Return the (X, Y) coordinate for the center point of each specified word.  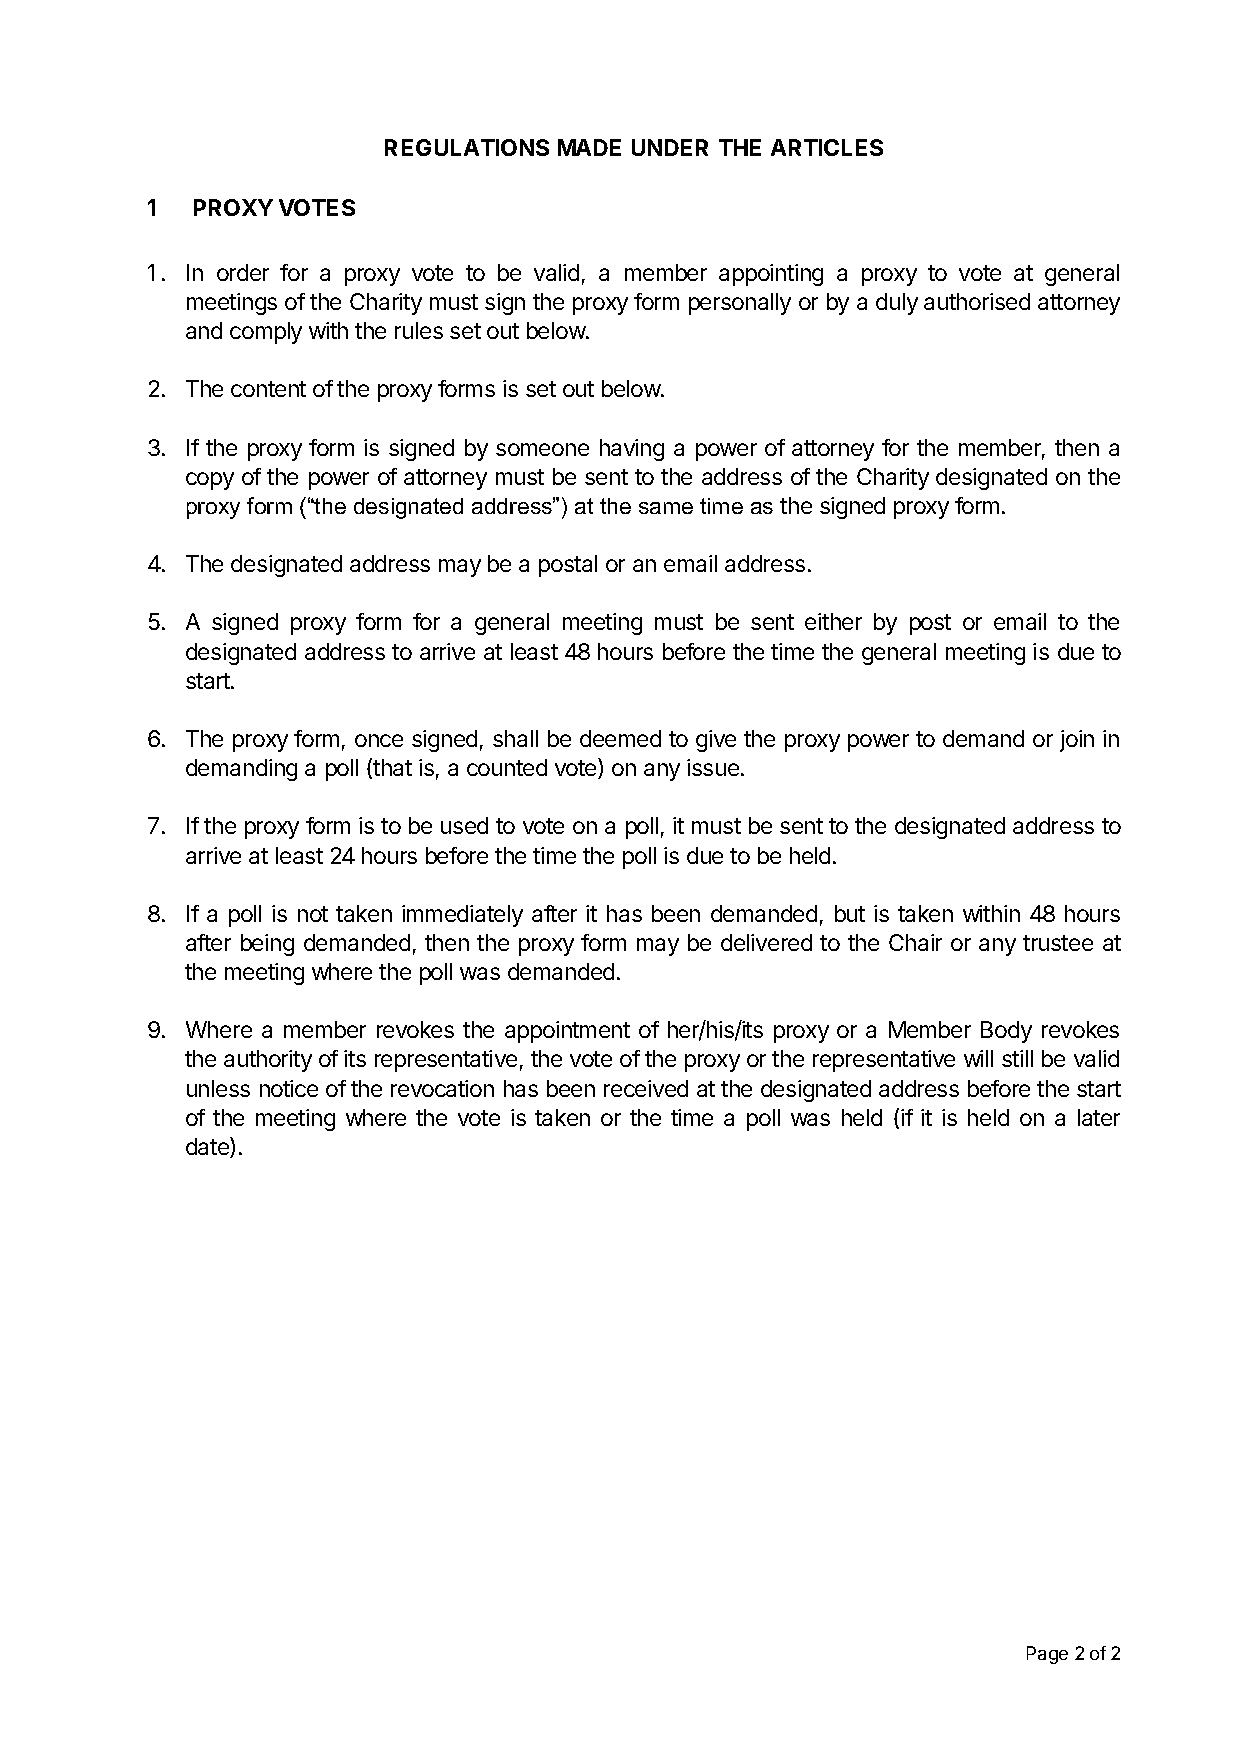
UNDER (670, 147)
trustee (1058, 943)
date (208, 1147)
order (243, 272)
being (267, 945)
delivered (766, 942)
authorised (977, 301)
